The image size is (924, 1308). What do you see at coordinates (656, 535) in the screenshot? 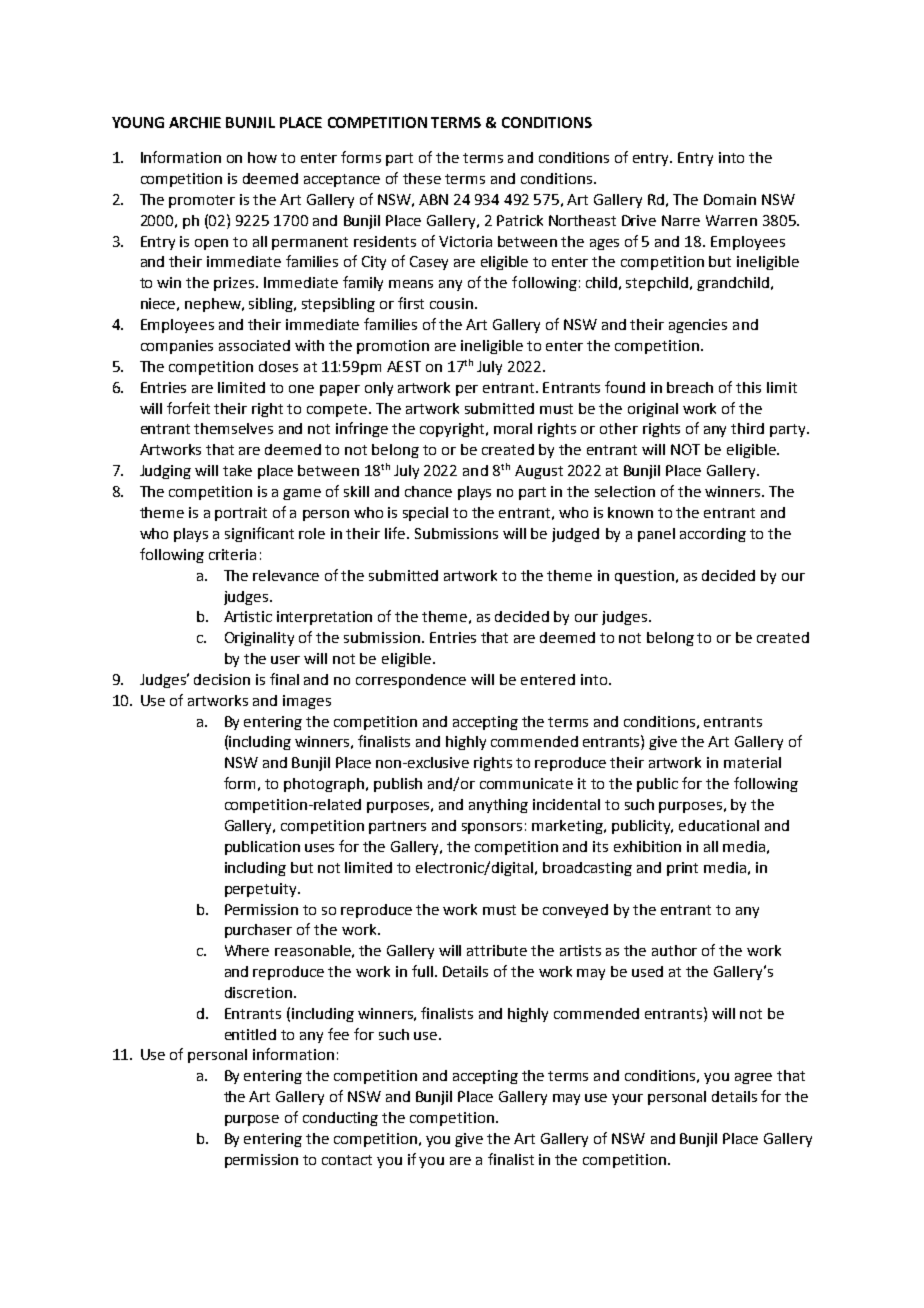
I see `panel` at bounding box center [656, 535].
